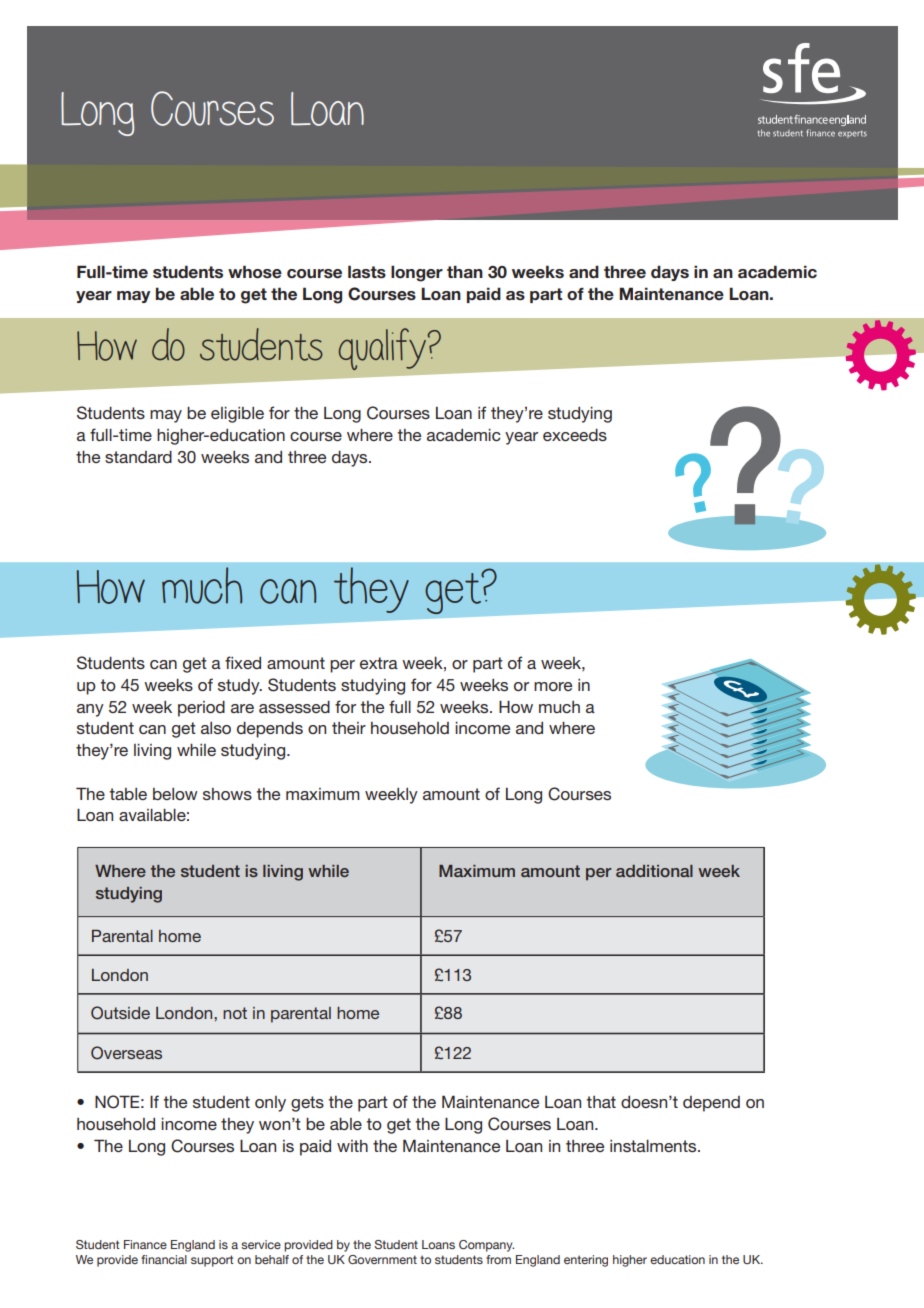 This screenshot has width=924, height=1308. I want to click on entering, so click(586, 1261).
